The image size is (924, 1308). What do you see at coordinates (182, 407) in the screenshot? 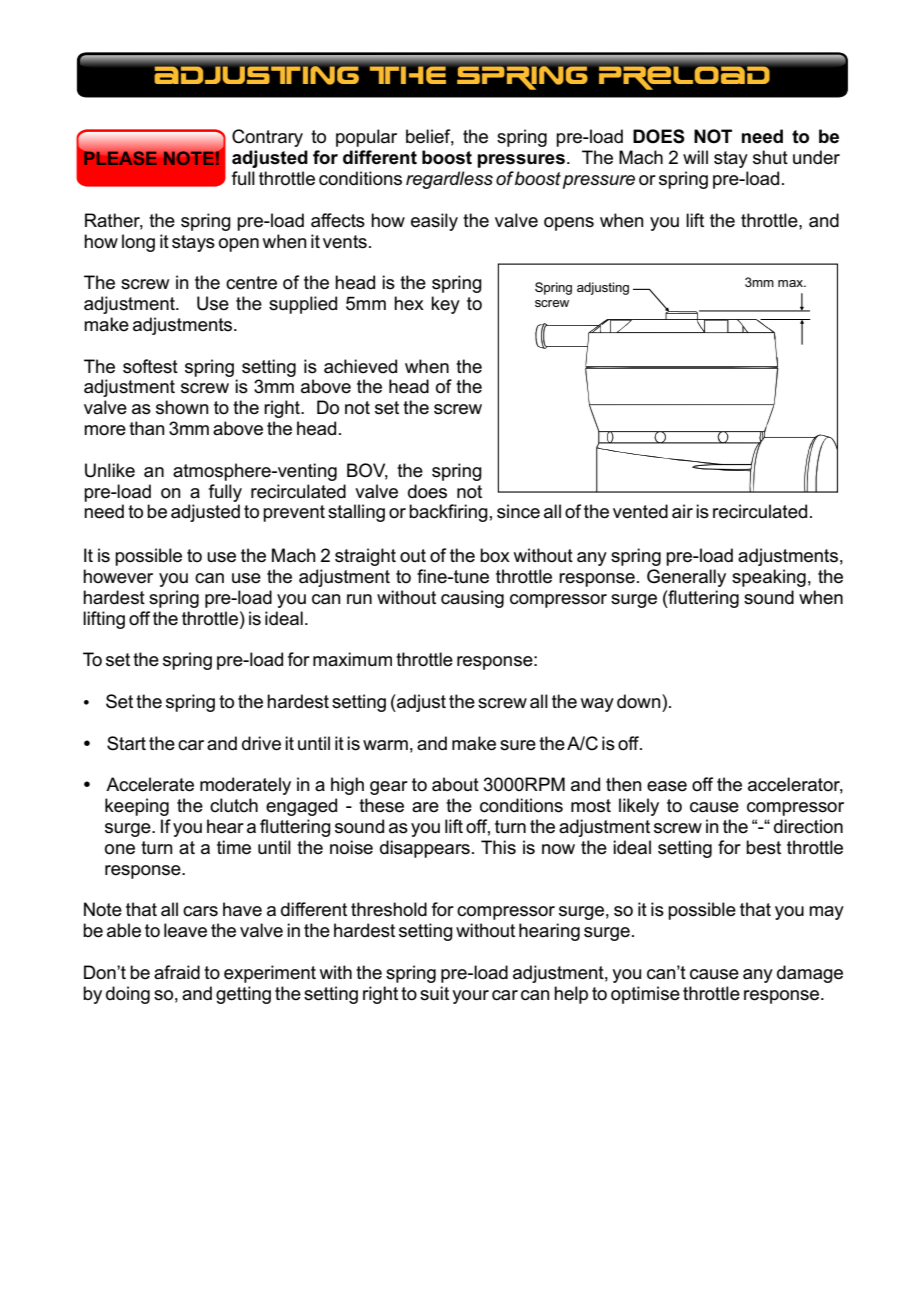
I see `shown` at bounding box center [182, 407].
